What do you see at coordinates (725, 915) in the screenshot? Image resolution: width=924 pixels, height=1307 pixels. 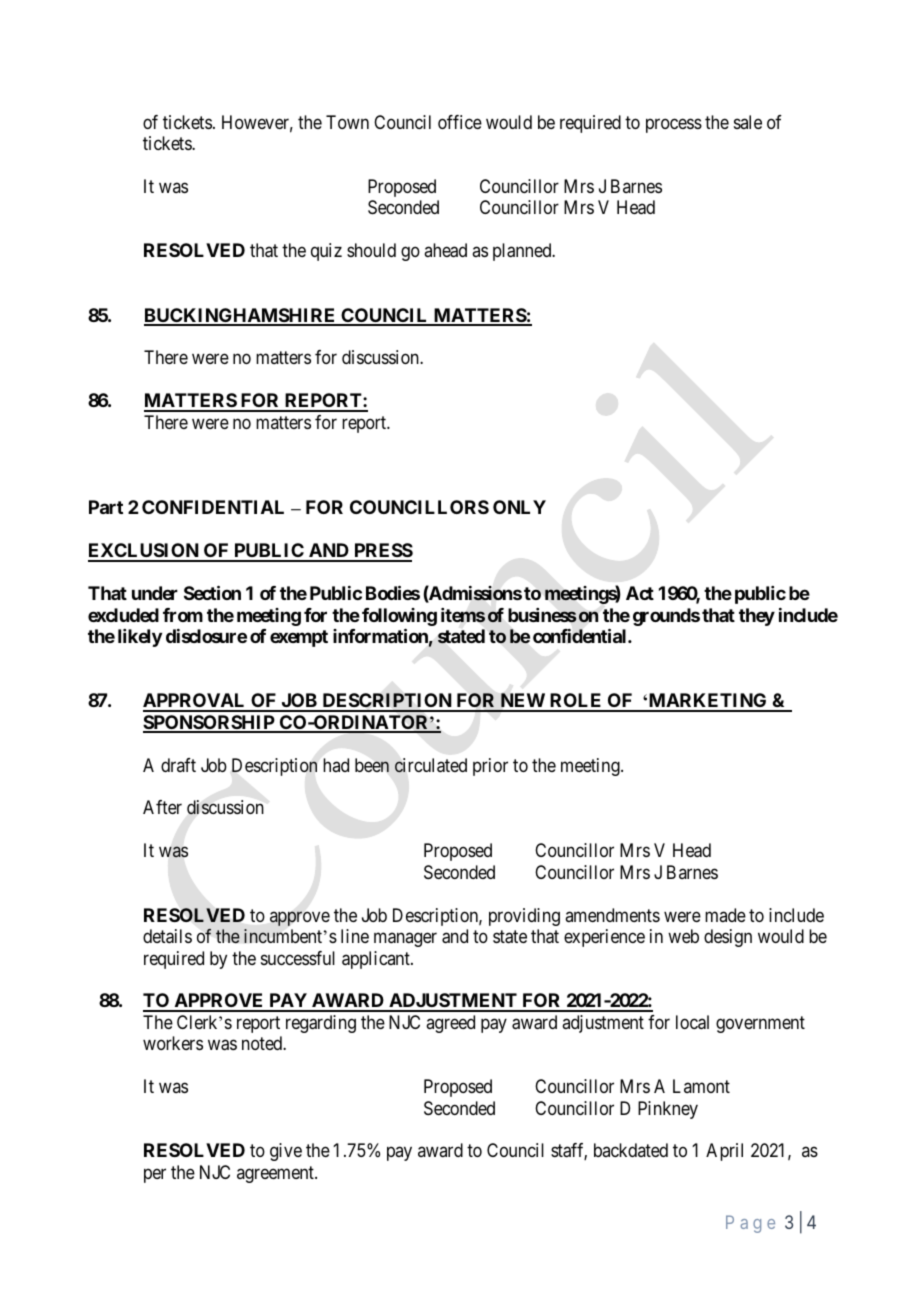 I see `made` at bounding box center [725, 915].
